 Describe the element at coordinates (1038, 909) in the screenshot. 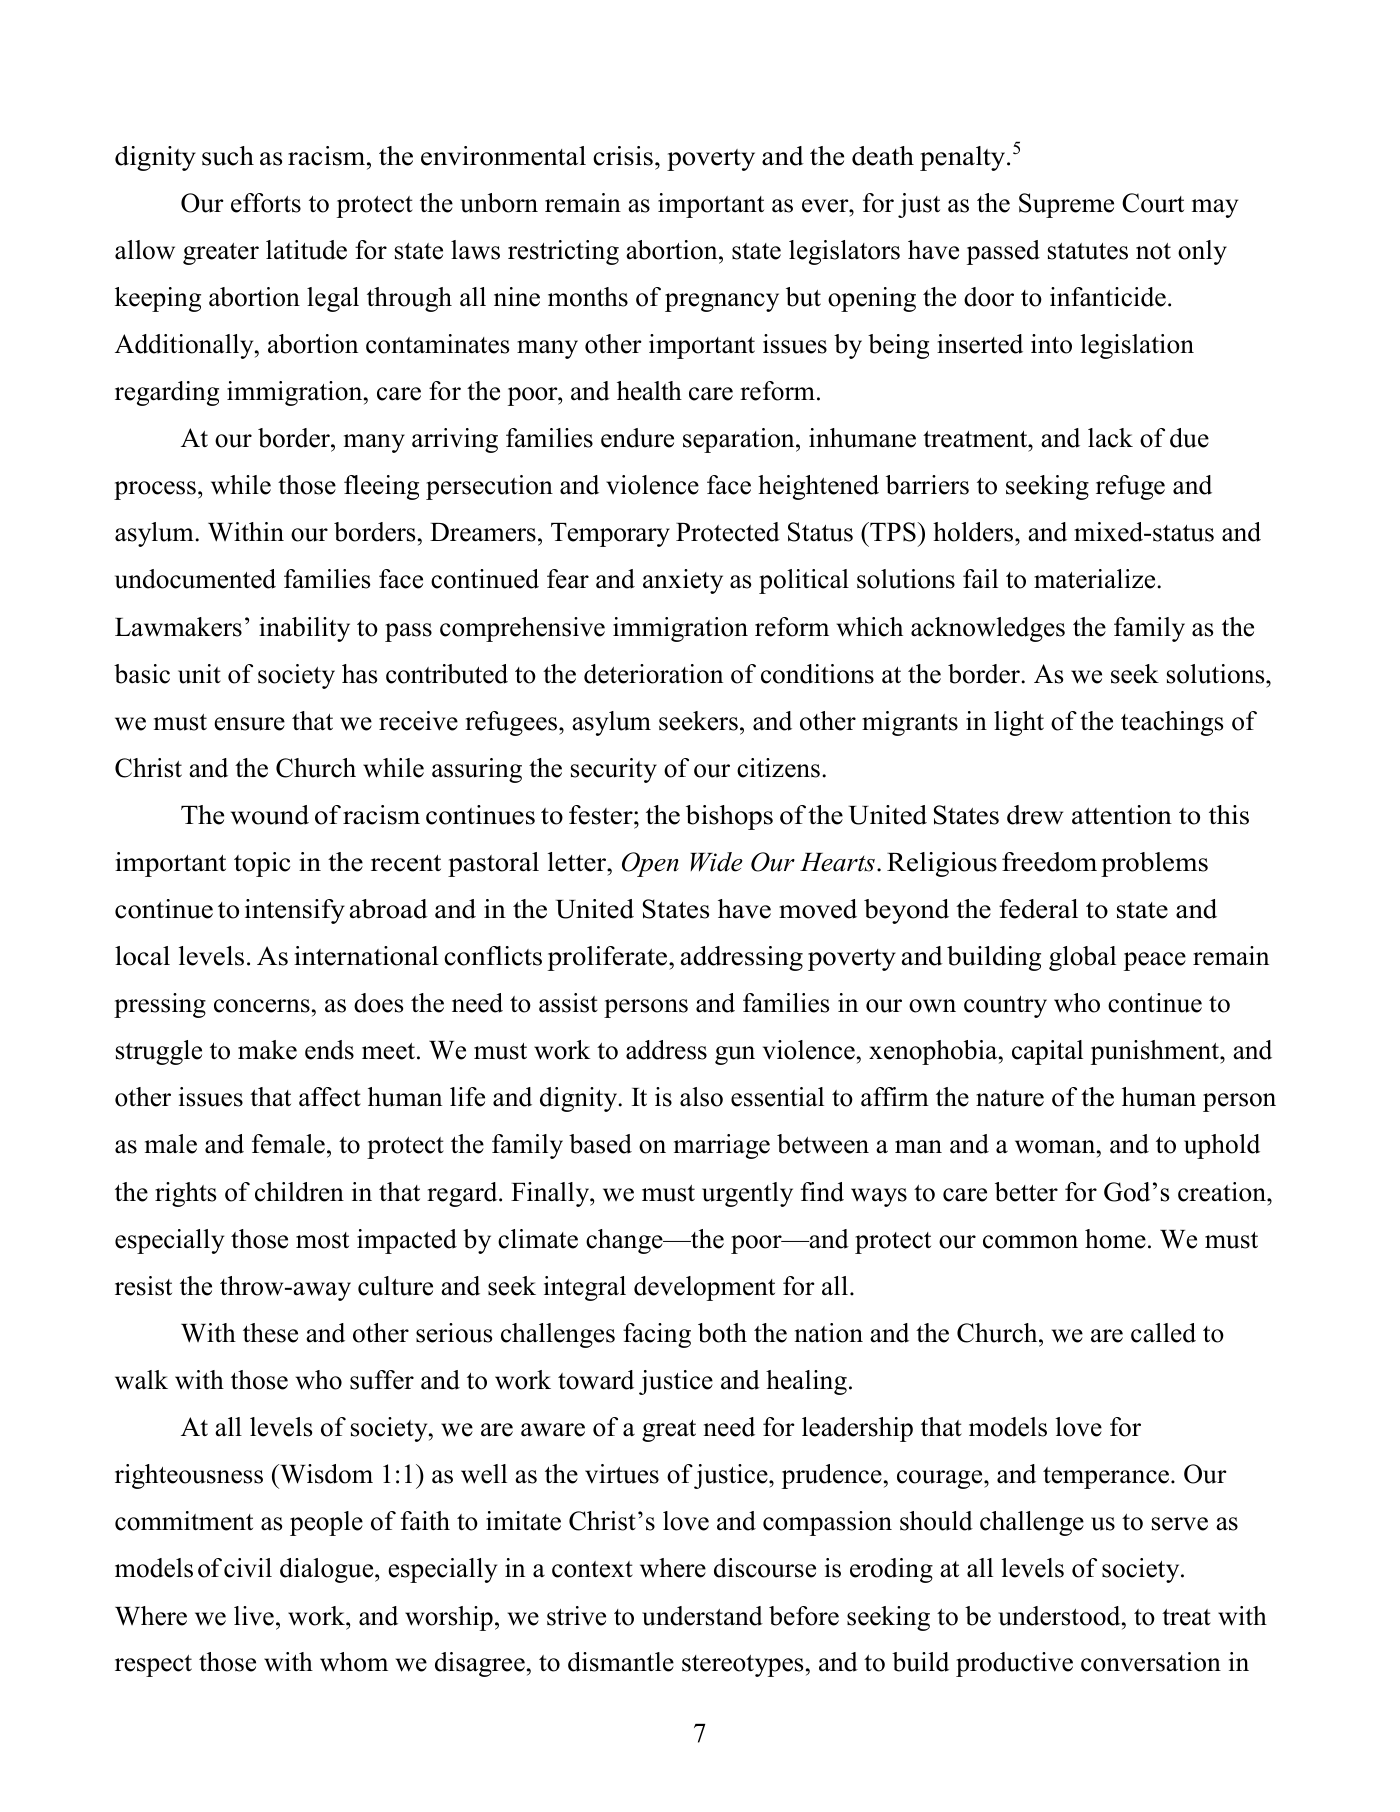

I see `federal` at that location.
